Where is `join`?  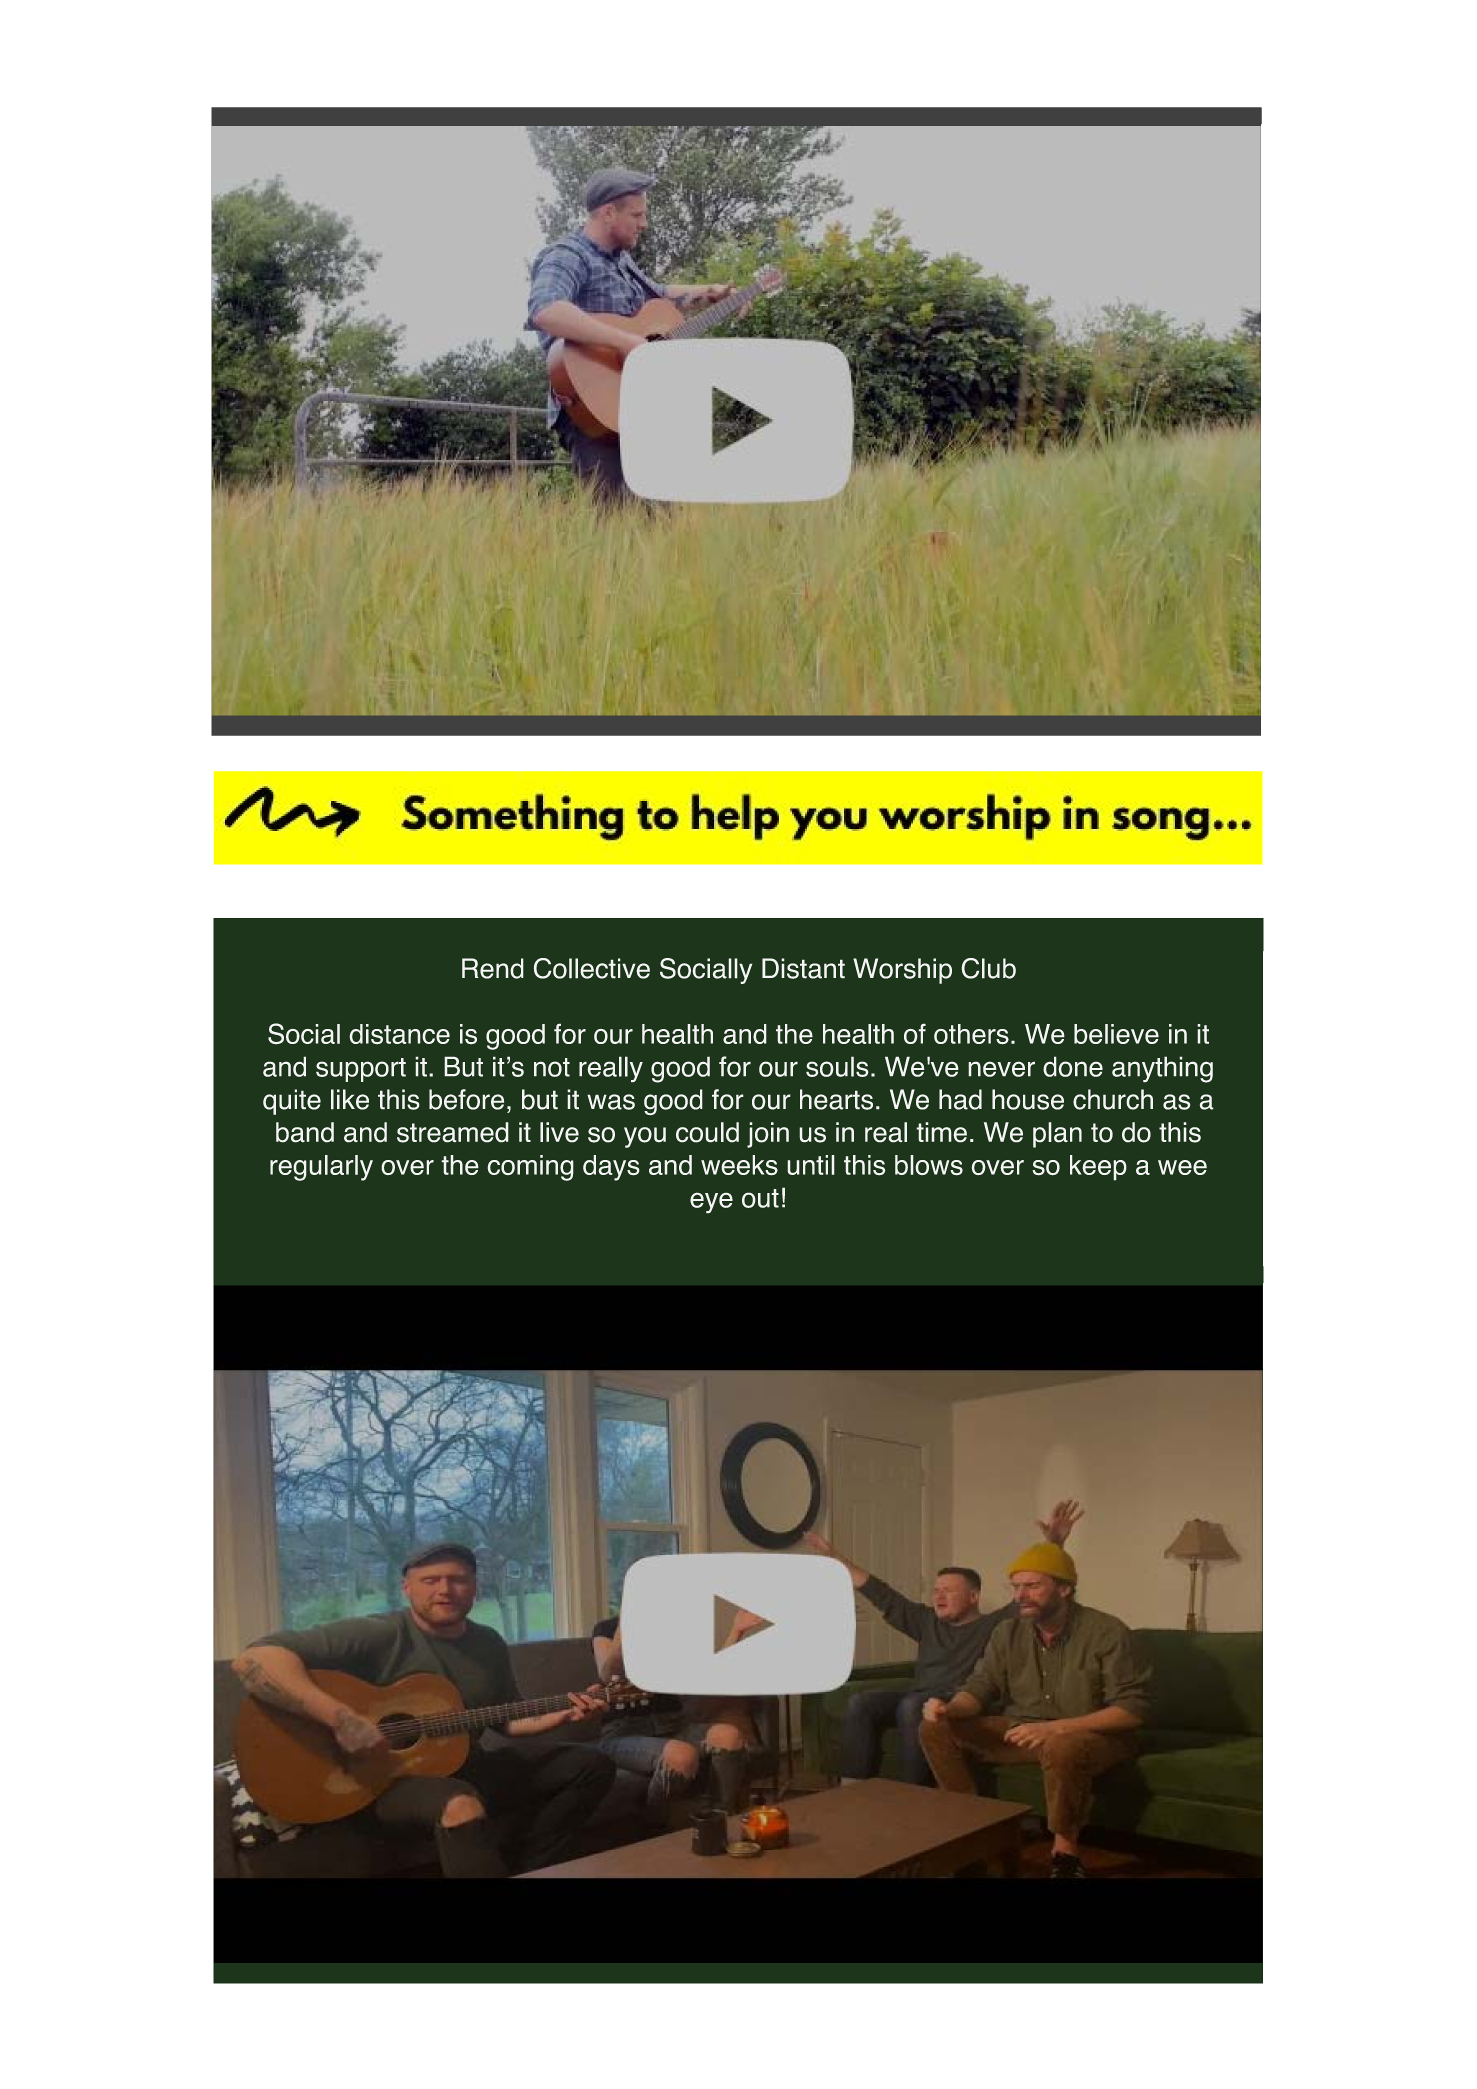
join is located at coordinates (768, 1135).
